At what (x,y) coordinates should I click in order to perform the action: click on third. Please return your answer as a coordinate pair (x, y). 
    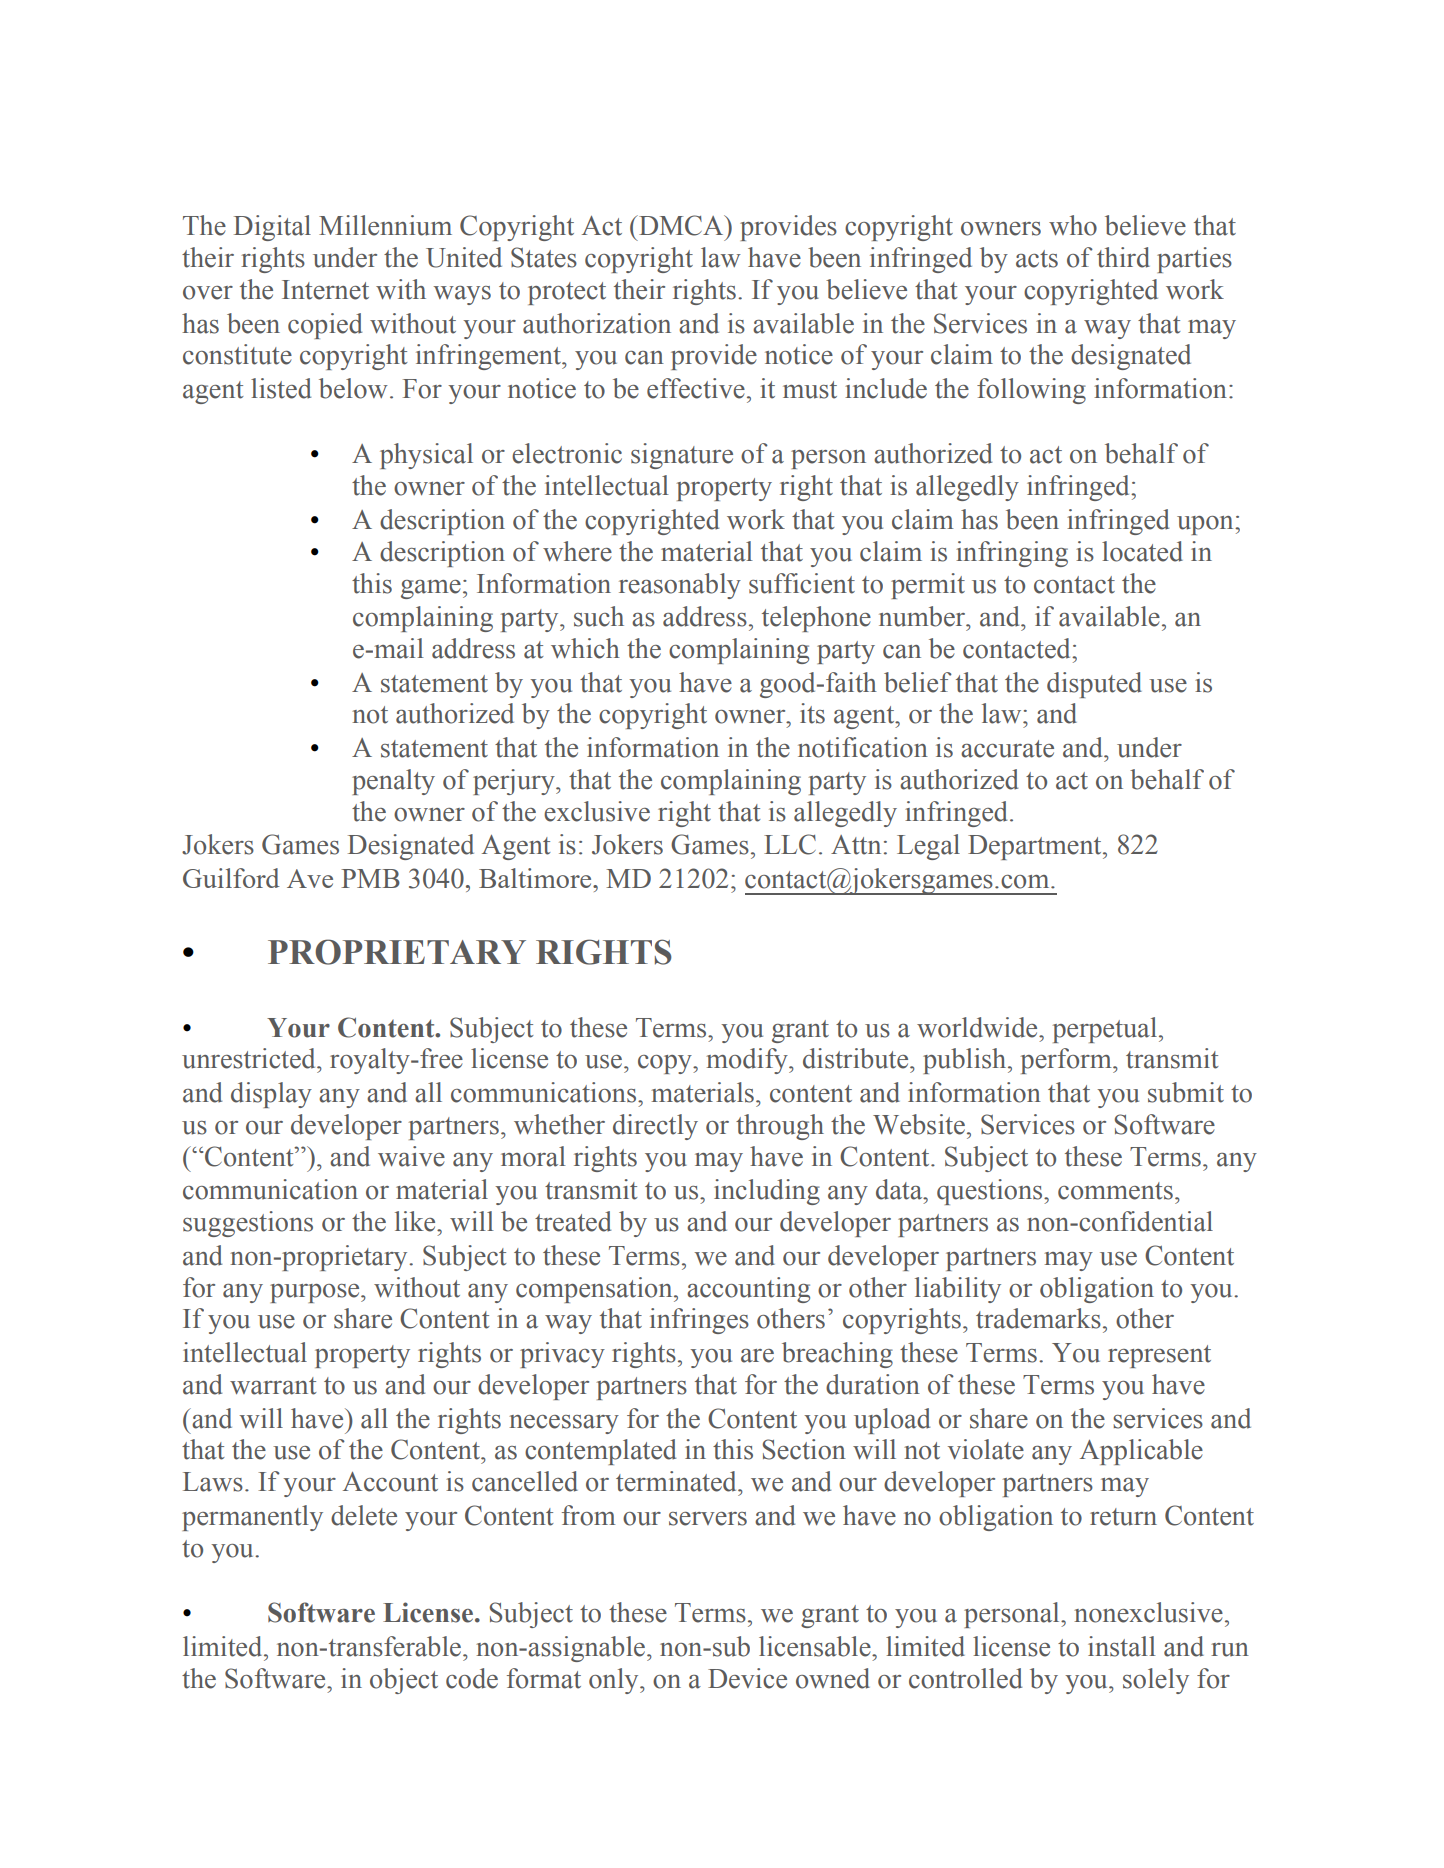
    Looking at the image, I should click on (1123, 257).
